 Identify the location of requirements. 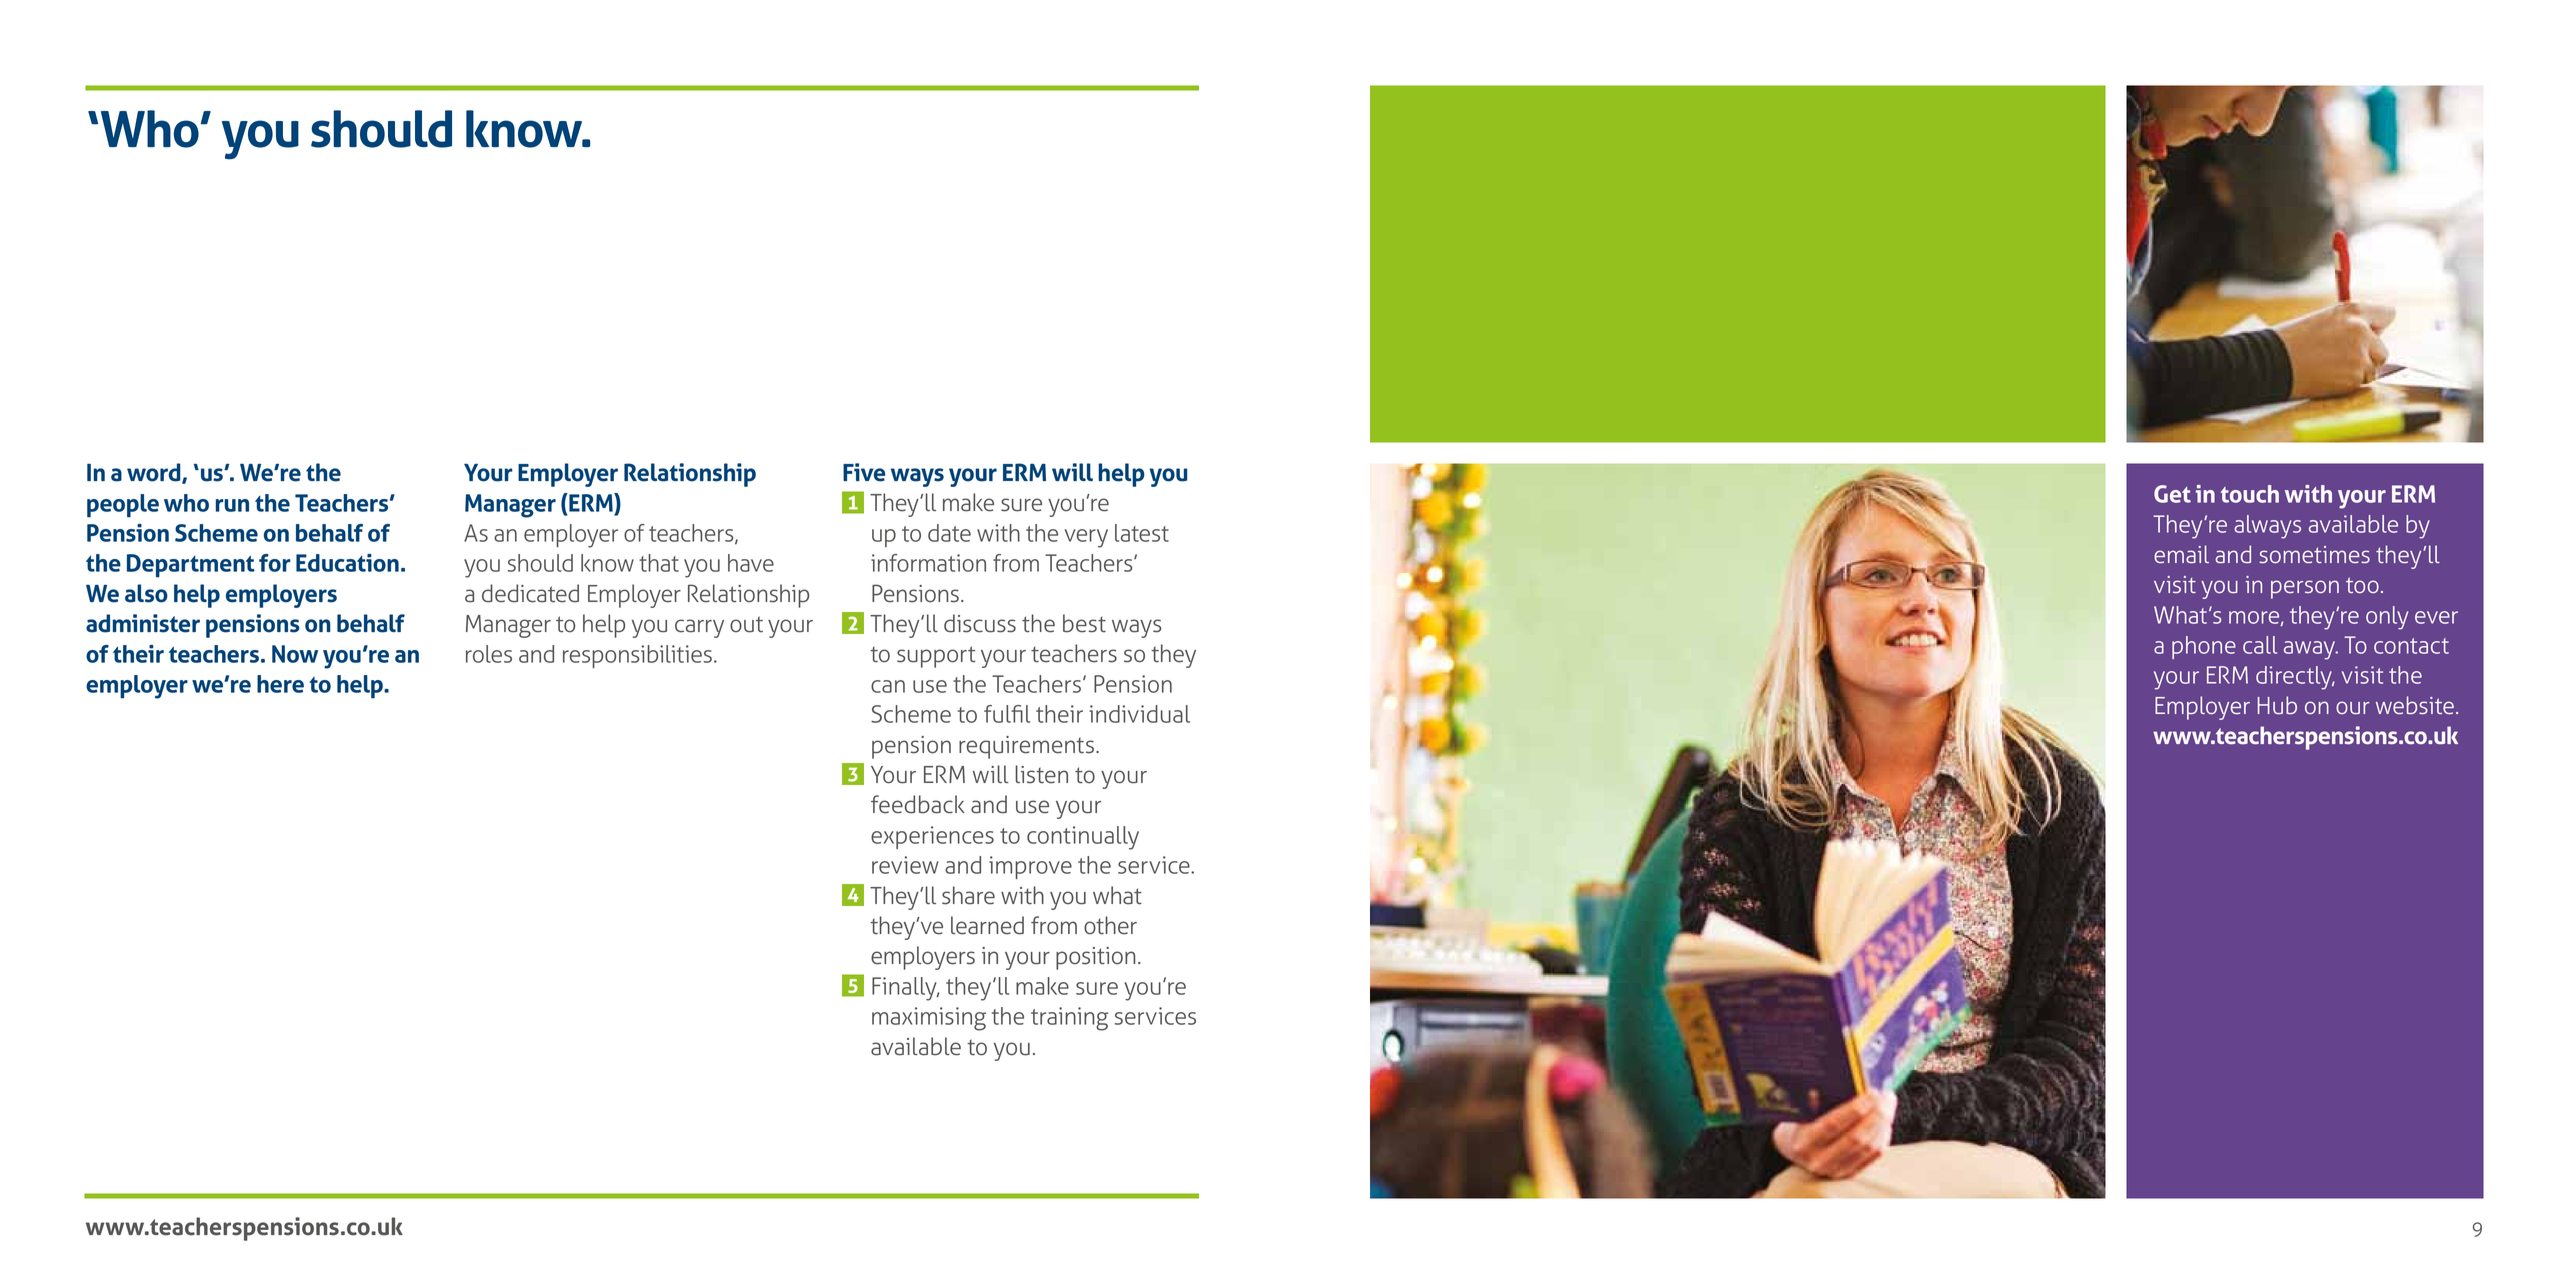
(1026, 747).
